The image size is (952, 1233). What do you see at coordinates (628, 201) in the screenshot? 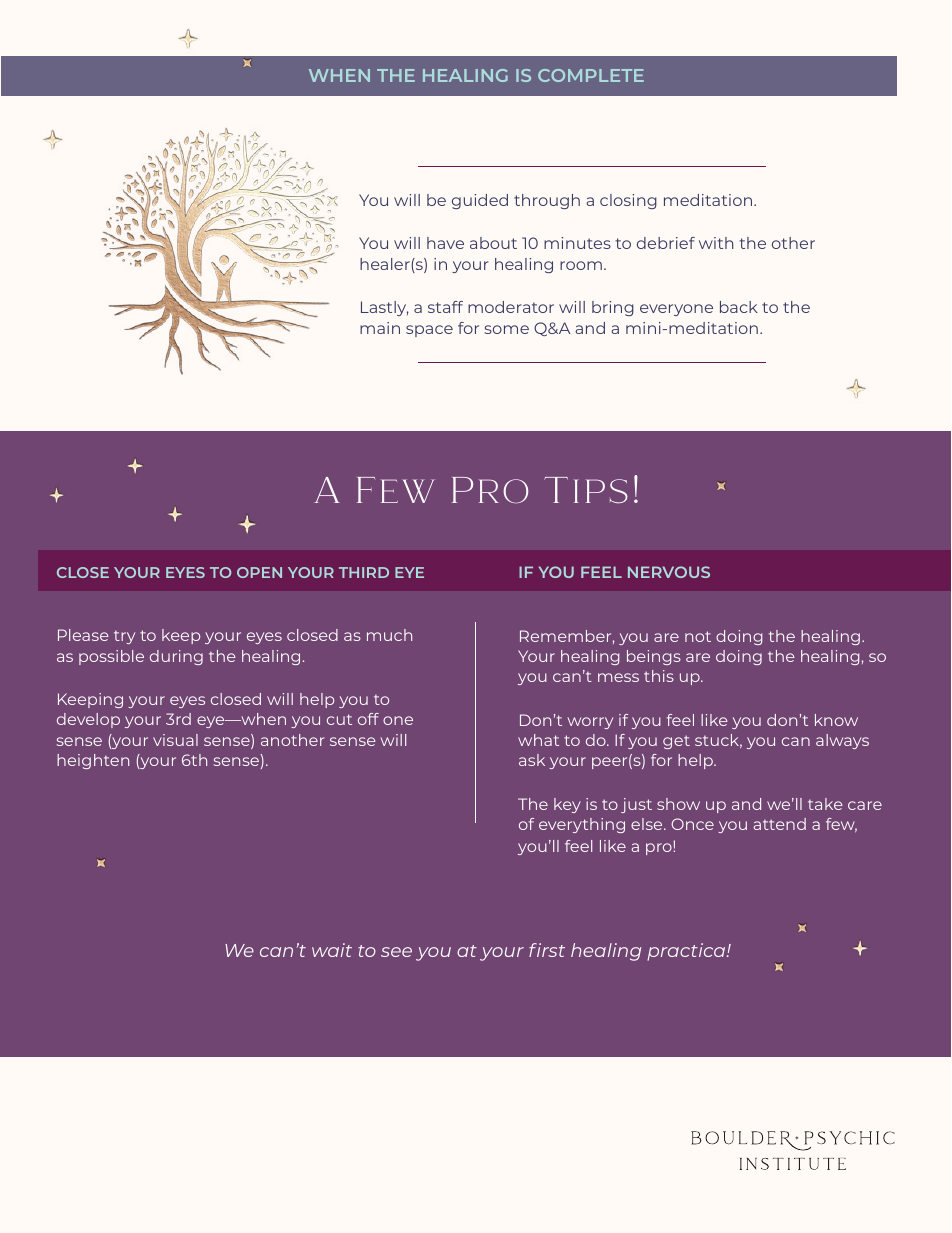
I see `closing` at bounding box center [628, 201].
